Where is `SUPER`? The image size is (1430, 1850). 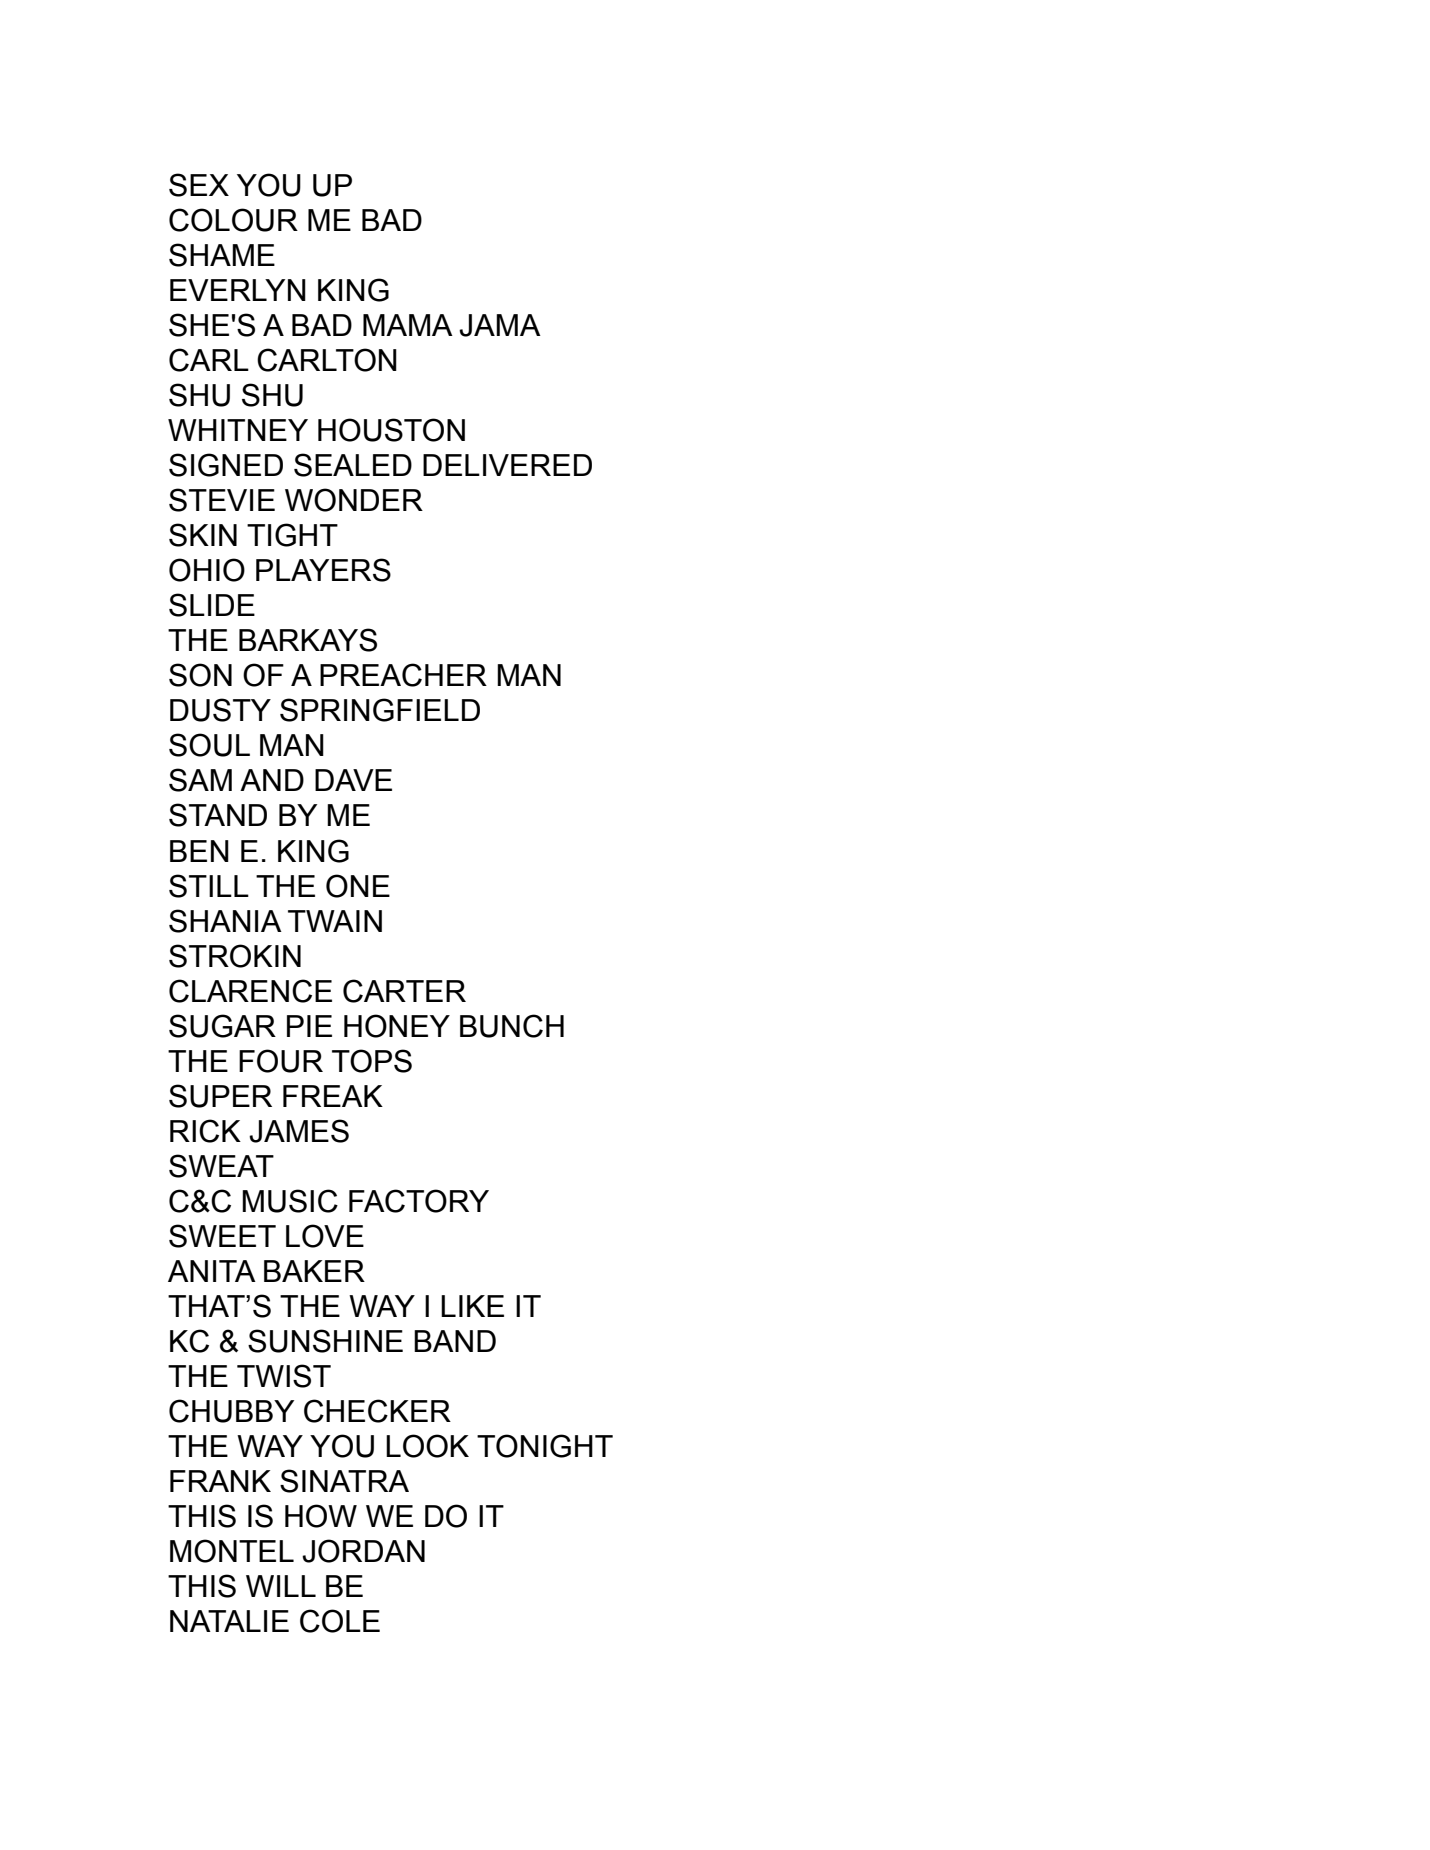
SUPER is located at coordinates (220, 1096).
